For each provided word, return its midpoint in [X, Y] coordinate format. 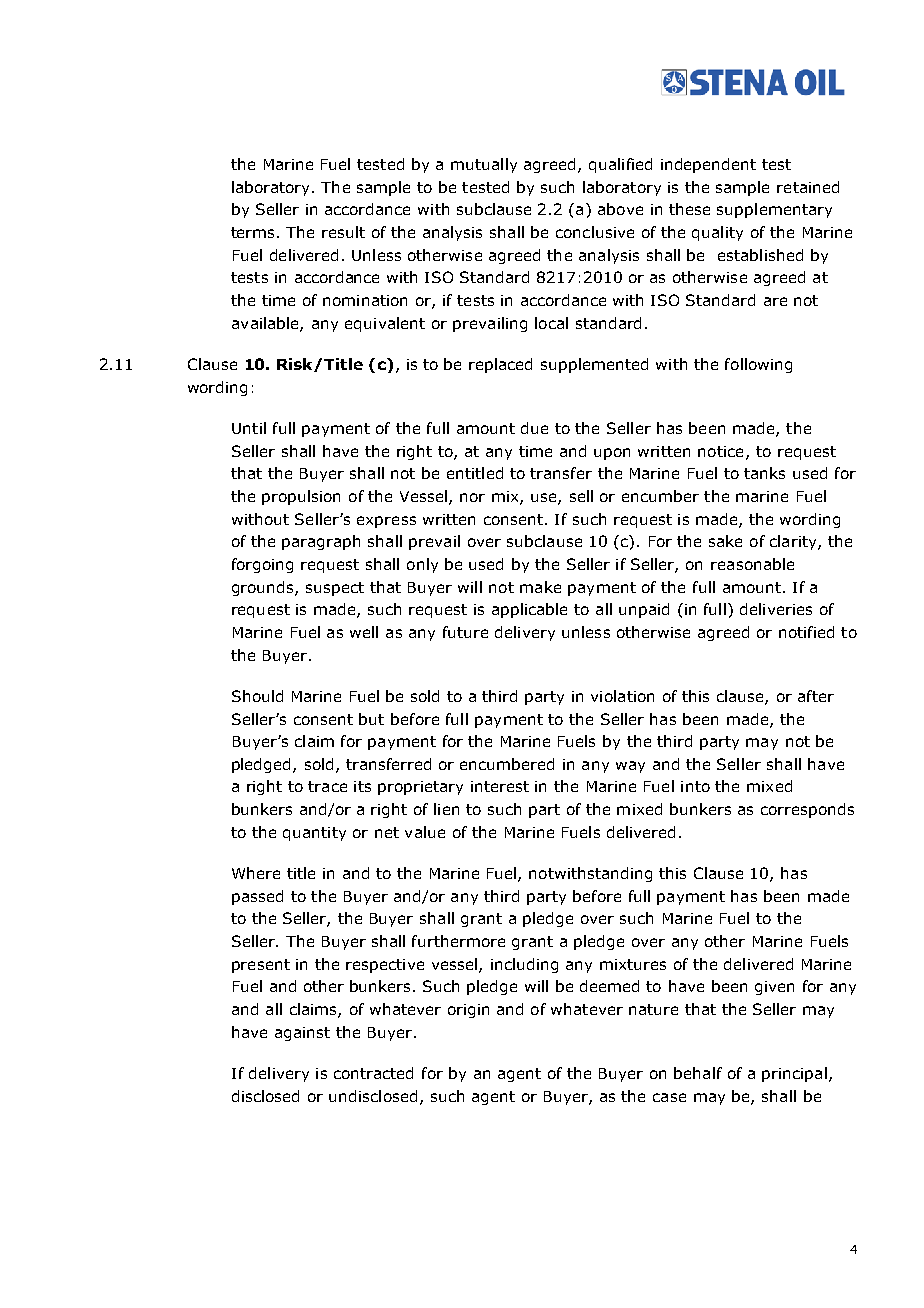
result [343, 232]
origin [468, 1011]
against [302, 1034]
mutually [484, 165]
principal [794, 1074]
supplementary [774, 210]
